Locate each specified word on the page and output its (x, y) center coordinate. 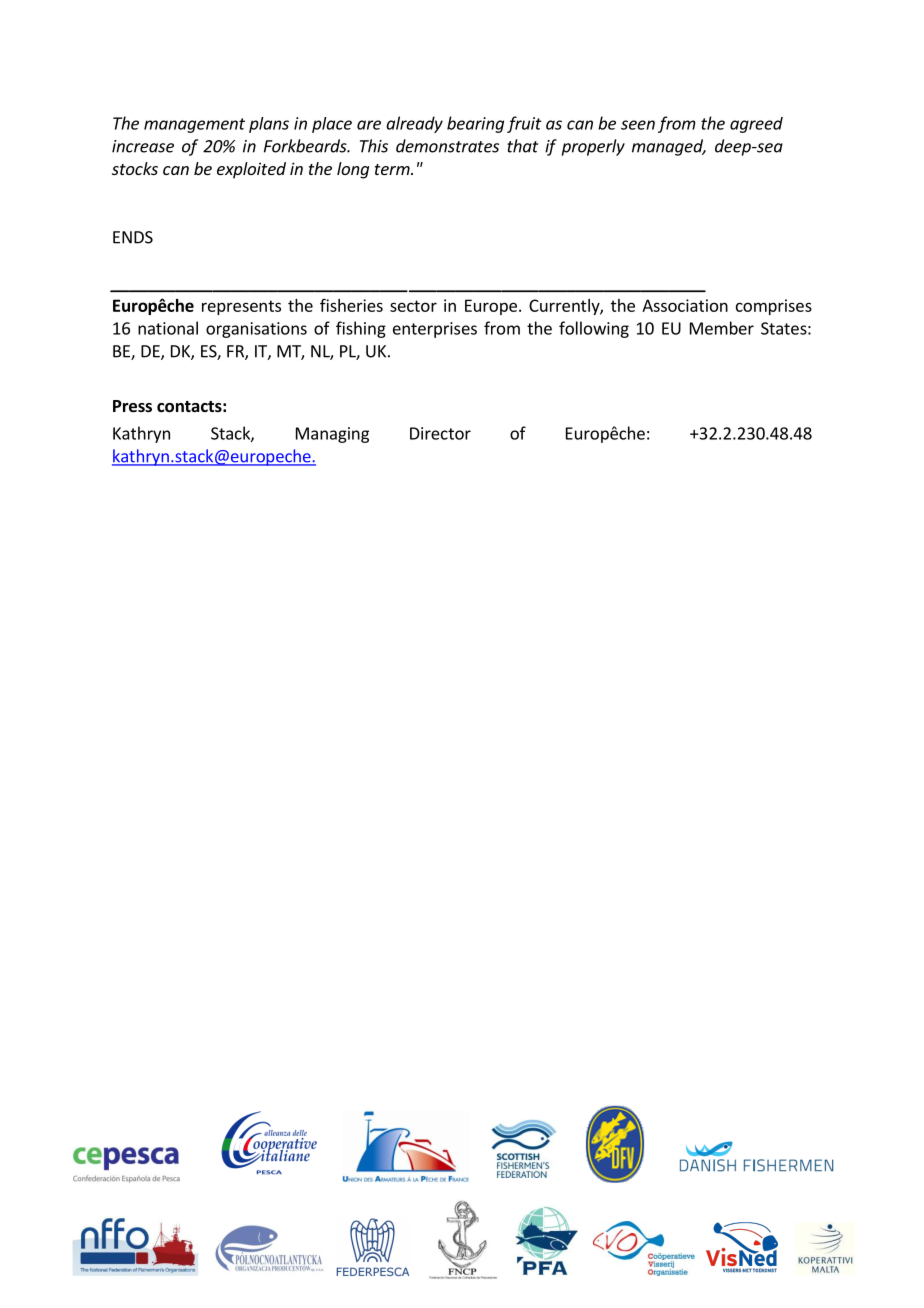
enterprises (435, 330)
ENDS (133, 237)
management (194, 125)
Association (685, 305)
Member (722, 328)
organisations (256, 330)
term (393, 169)
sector (413, 306)
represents (241, 307)
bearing (475, 124)
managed (668, 147)
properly (593, 147)
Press (132, 406)
